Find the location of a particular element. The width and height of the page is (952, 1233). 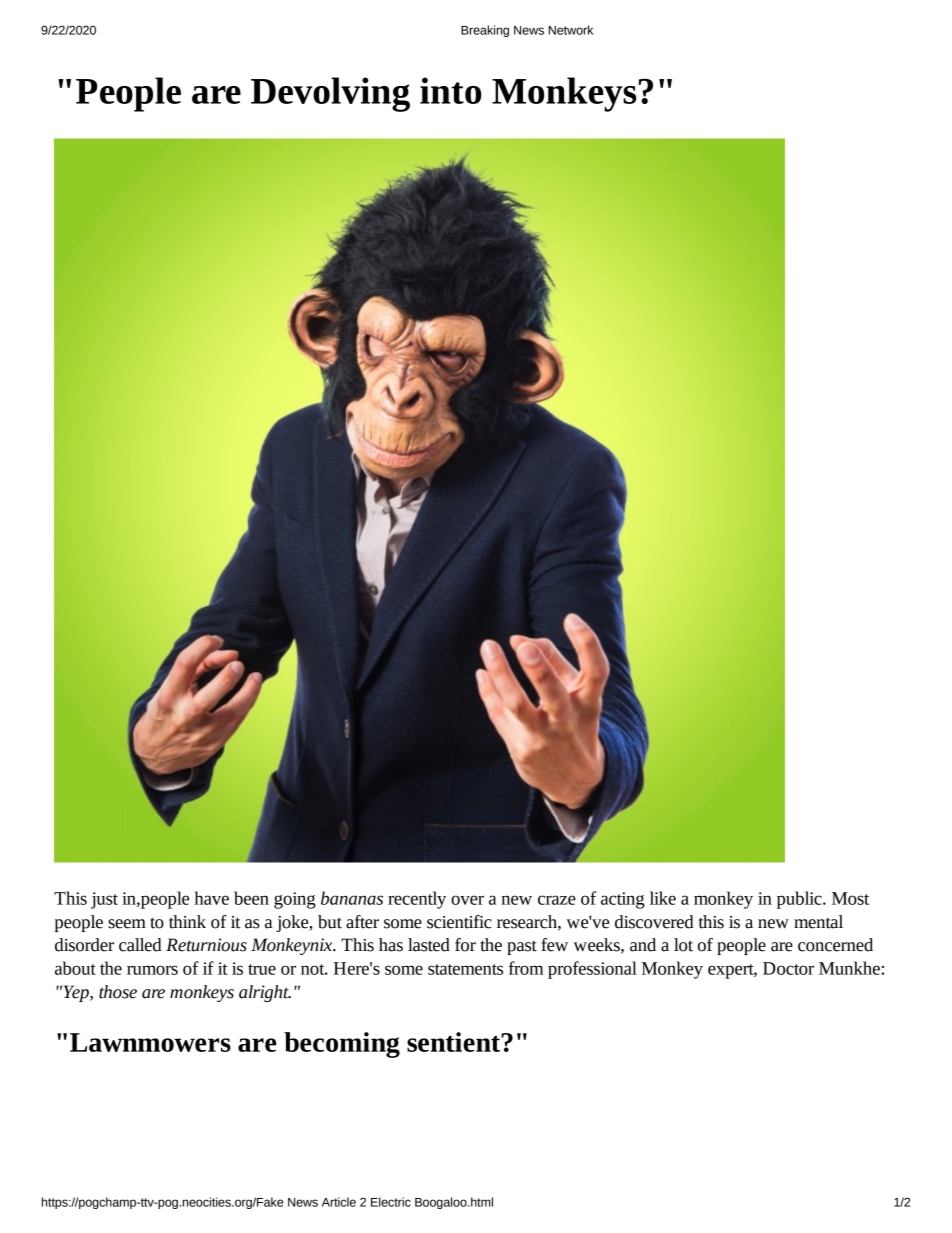

Network is located at coordinates (571, 30).
